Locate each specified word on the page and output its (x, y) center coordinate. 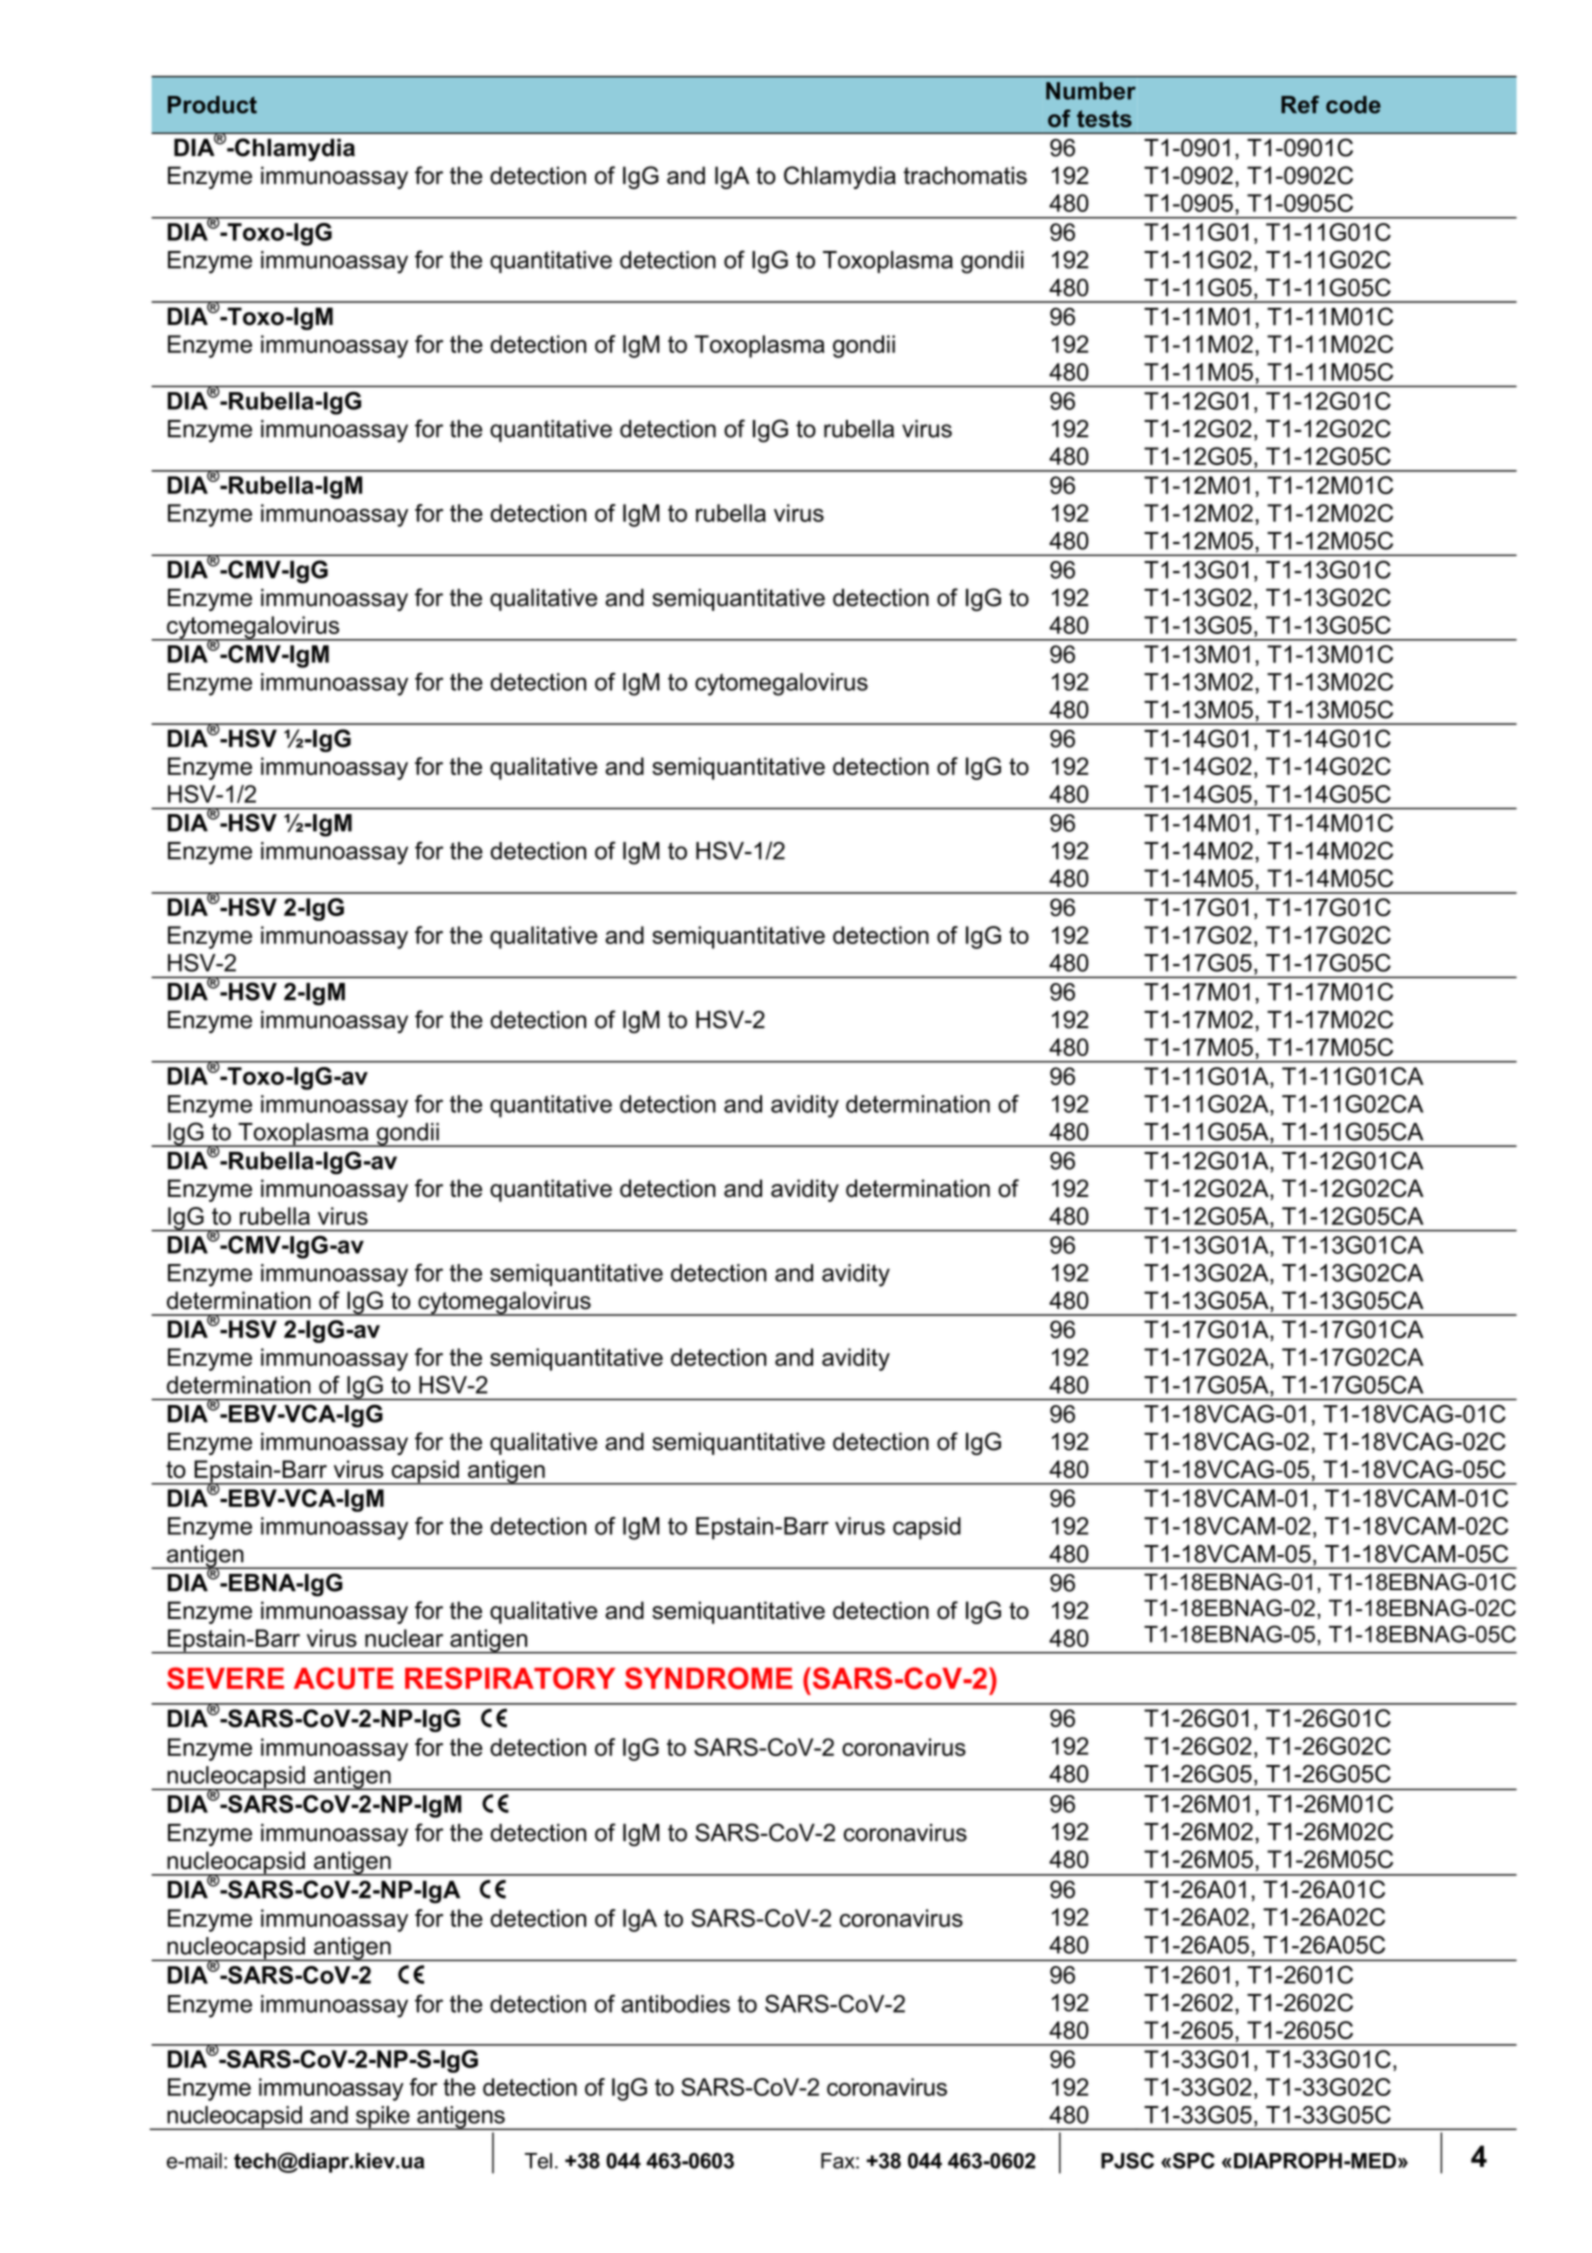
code (1353, 105)
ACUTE (344, 1678)
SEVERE (225, 1678)
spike (383, 2118)
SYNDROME (709, 1678)
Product (212, 105)
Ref (1300, 104)
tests (1104, 119)
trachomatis (965, 175)
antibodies (676, 2004)
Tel (538, 2161)
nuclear (404, 1638)
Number (1091, 91)
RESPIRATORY (510, 1678)
